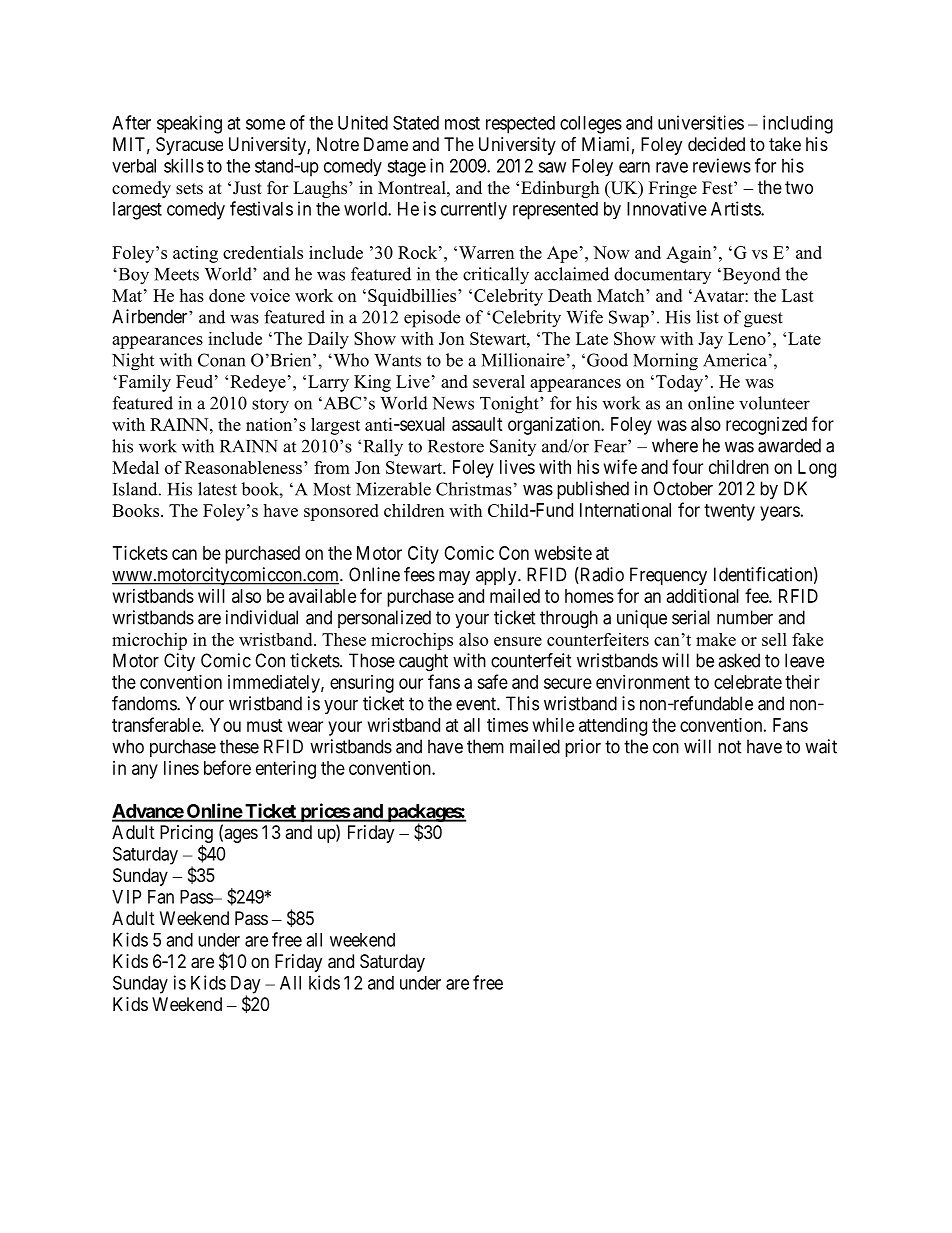 The height and width of the document is (1233, 952). Describe the element at coordinates (243, 467) in the document. I see `Reasonableness` at that location.
